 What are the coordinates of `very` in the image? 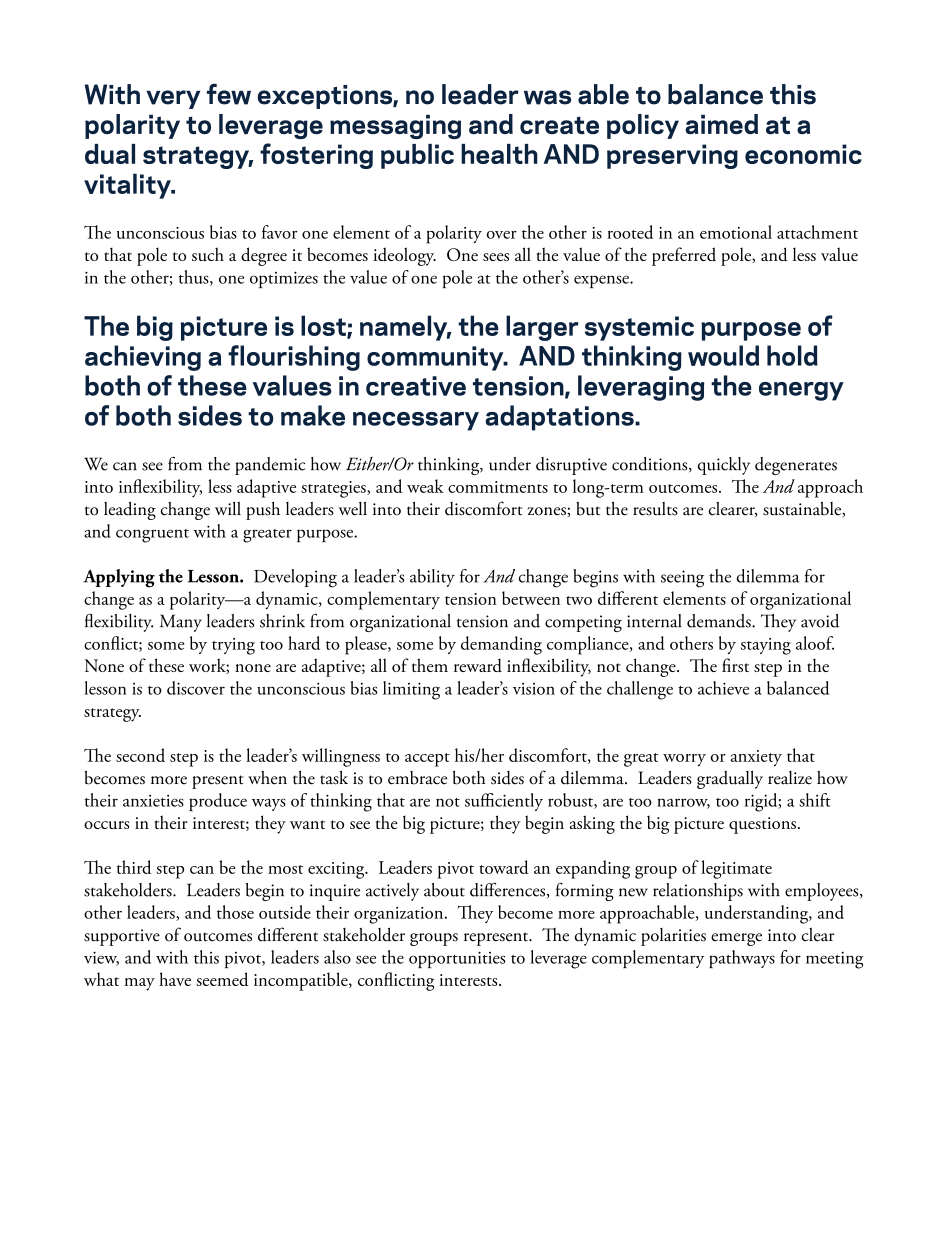 It's located at (173, 99).
